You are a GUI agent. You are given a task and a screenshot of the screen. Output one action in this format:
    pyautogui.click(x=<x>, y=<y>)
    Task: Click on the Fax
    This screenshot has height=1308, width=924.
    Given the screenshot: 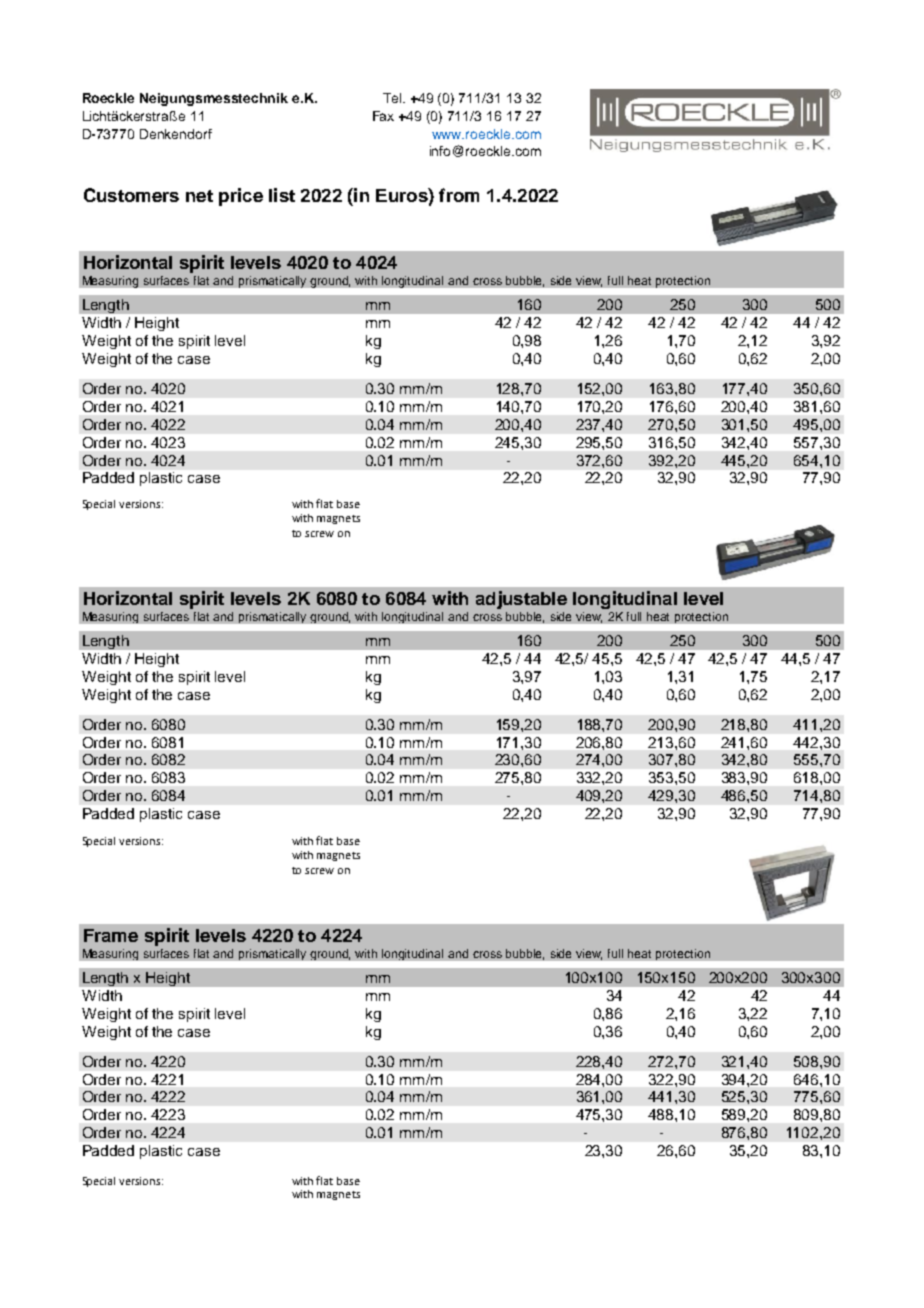 What is the action you would take?
    pyautogui.click(x=383, y=116)
